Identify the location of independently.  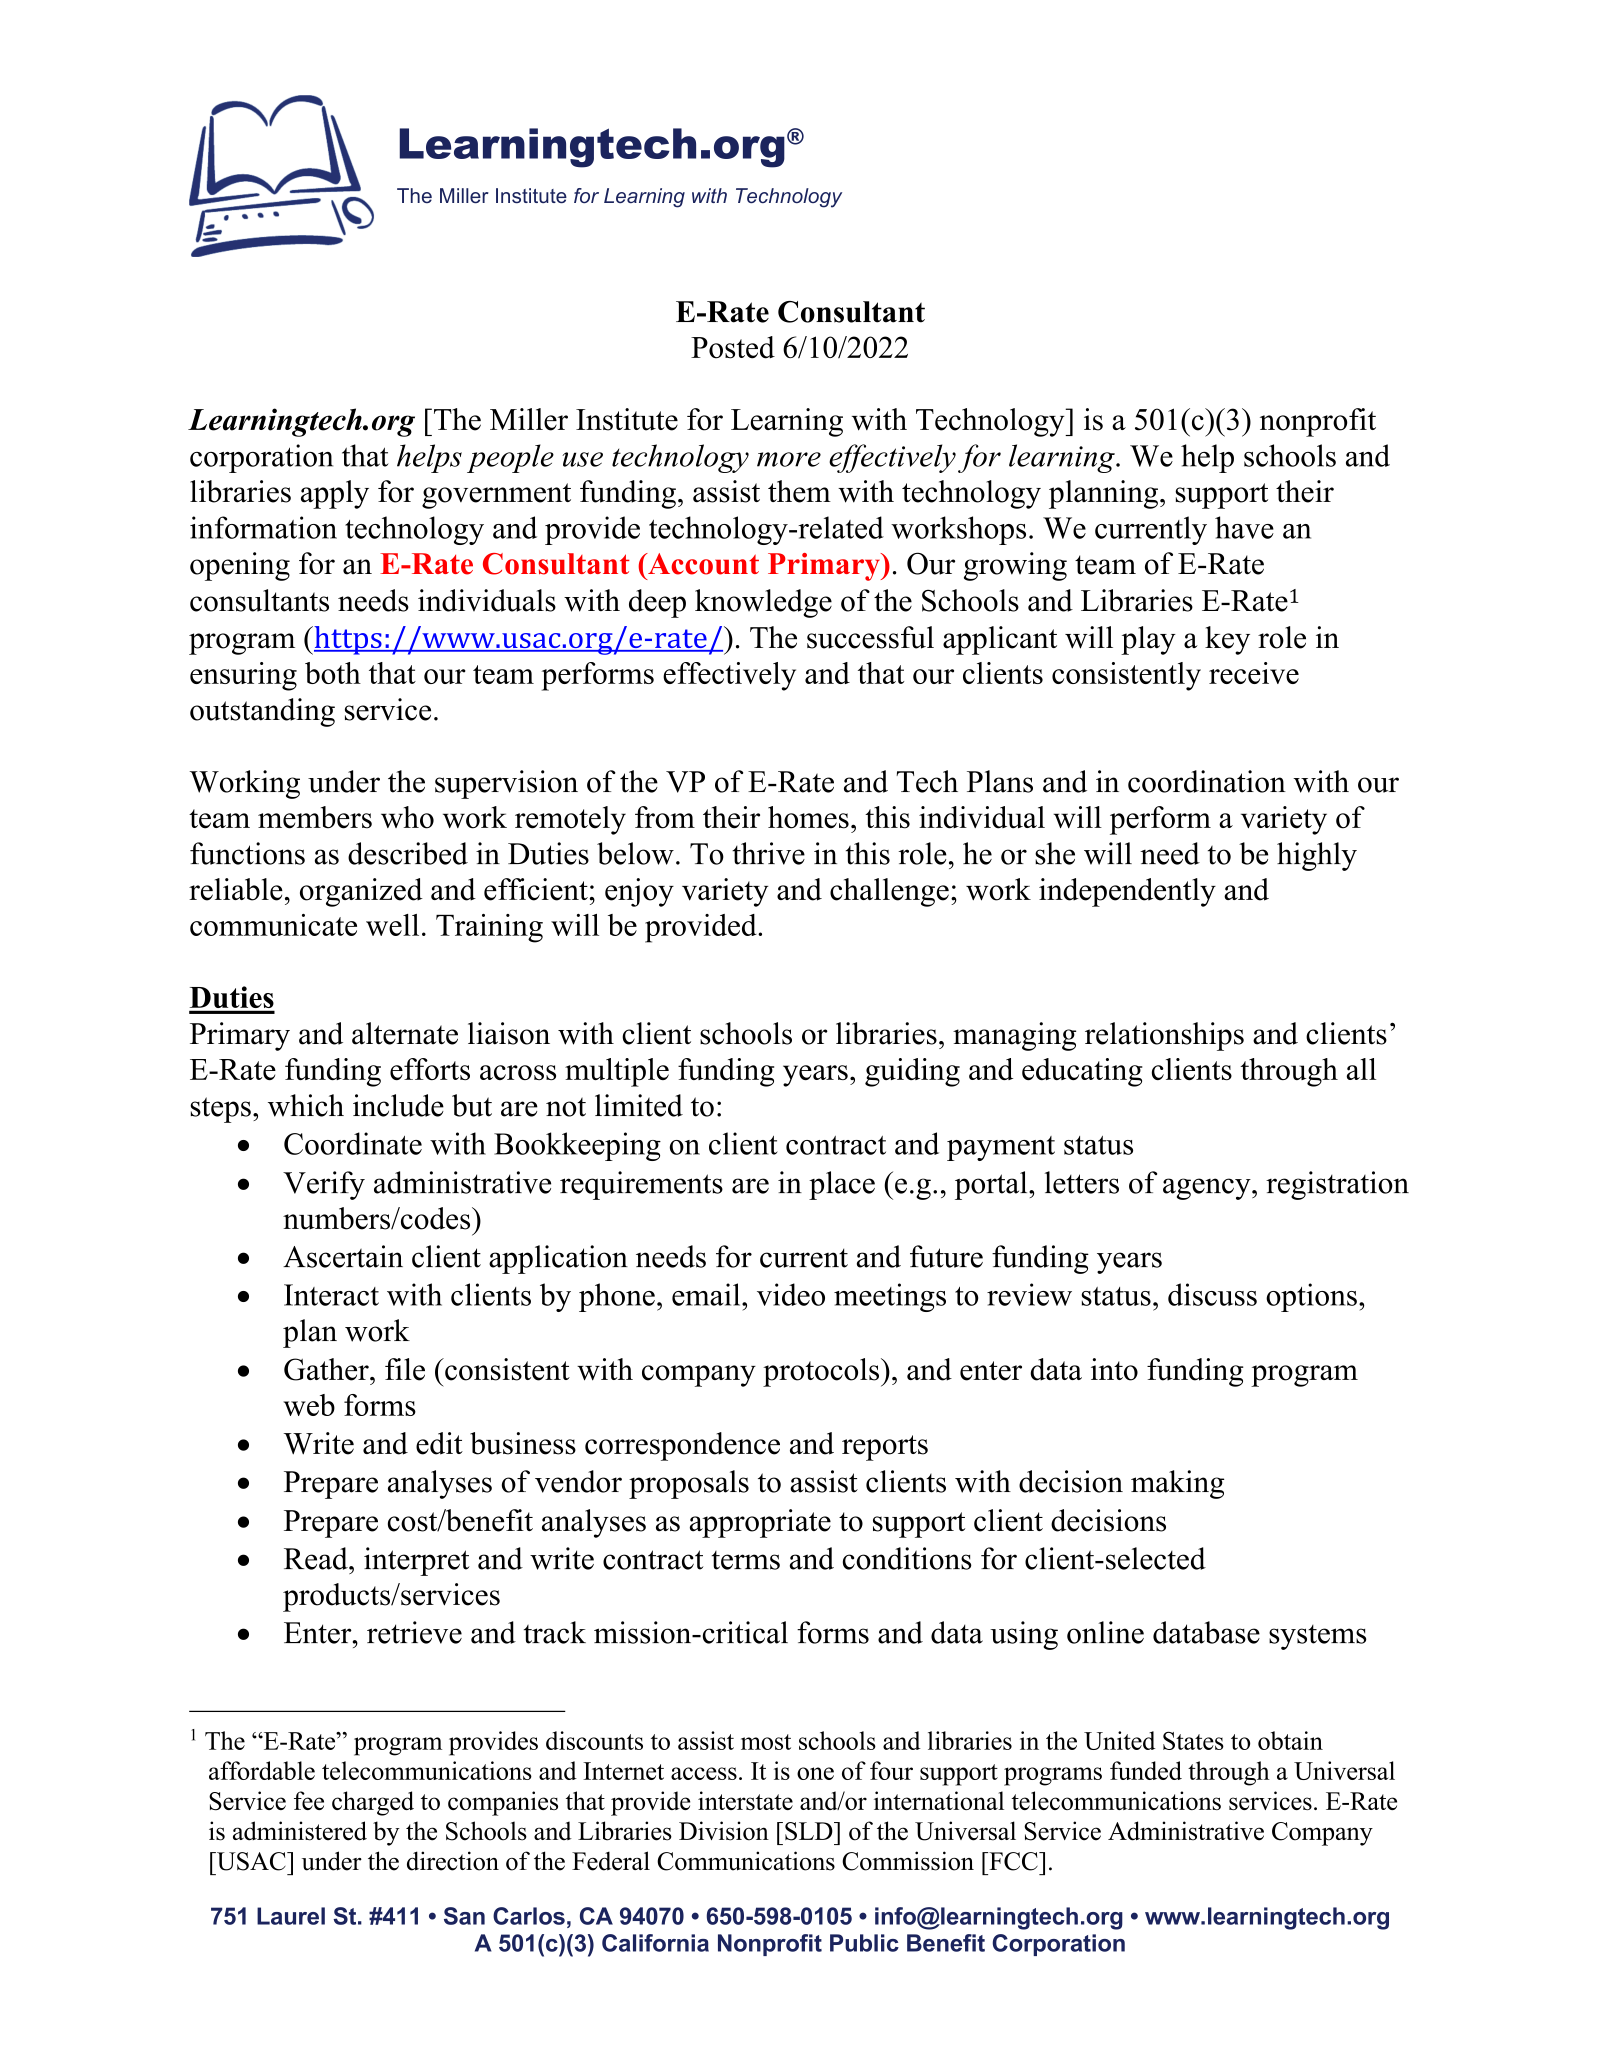
(1127, 892).
